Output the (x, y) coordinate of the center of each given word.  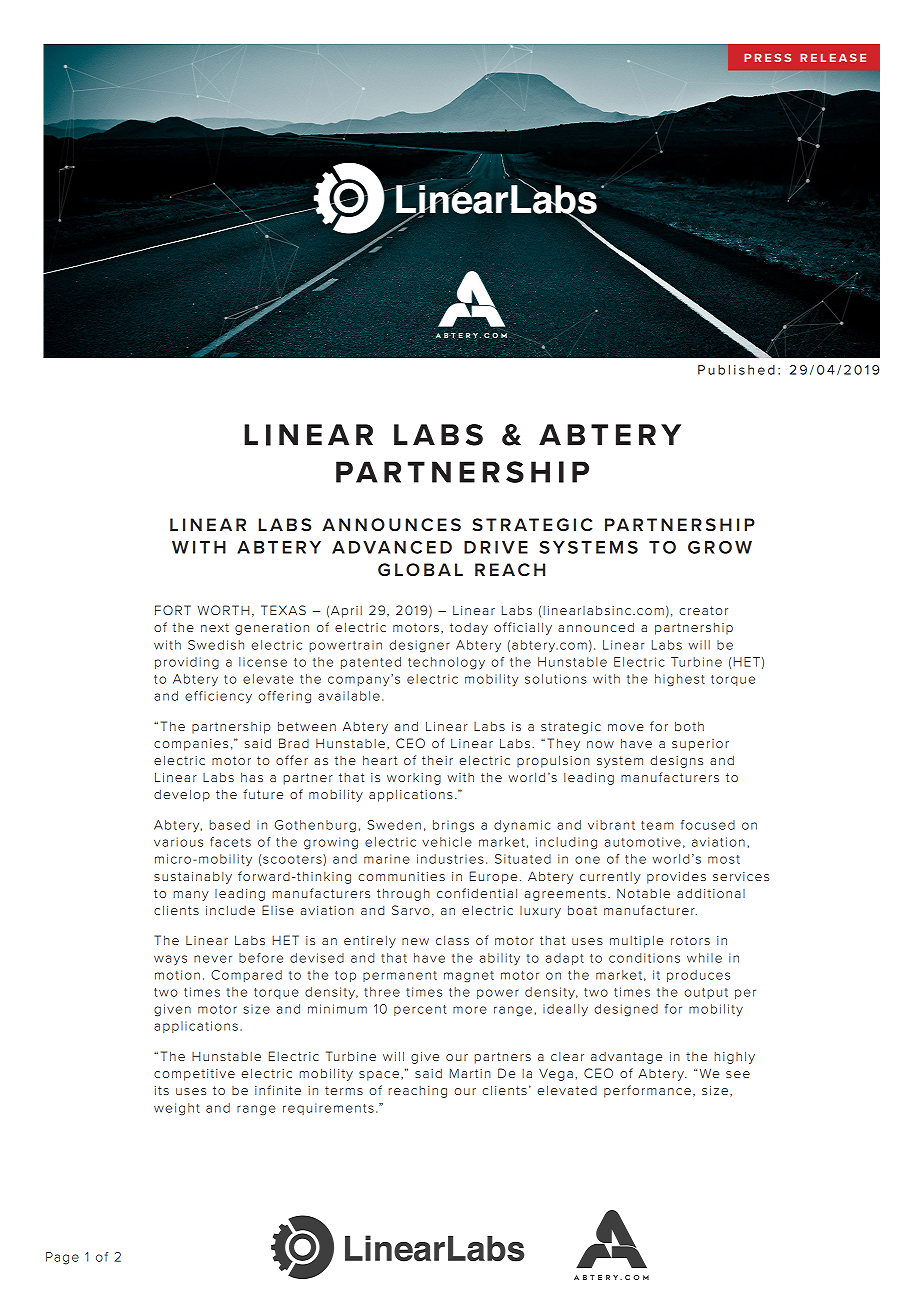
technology (446, 663)
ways (170, 960)
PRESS (767, 57)
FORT (173, 610)
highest (680, 680)
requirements (328, 1109)
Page (62, 1258)
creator (703, 610)
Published (736, 370)
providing (187, 663)
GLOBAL (420, 570)
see (738, 1074)
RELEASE (833, 57)
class (452, 940)
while (704, 958)
